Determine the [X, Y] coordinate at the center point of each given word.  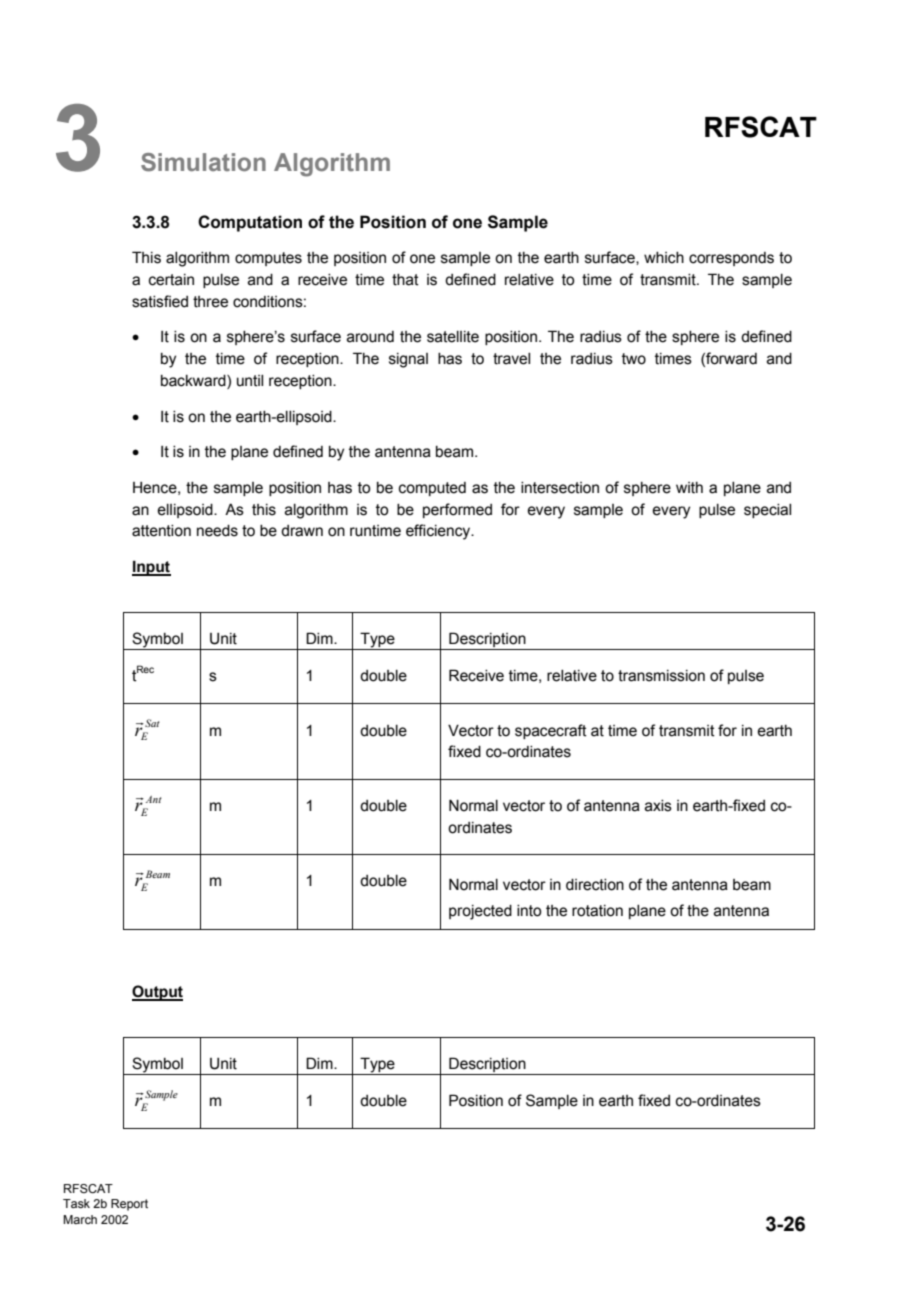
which [664, 258]
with [689, 488]
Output [157, 993]
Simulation [203, 162]
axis [658, 806]
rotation [597, 911]
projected [480, 912]
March [80, 1219]
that [405, 280]
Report [129, 1205]
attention [161, 531]
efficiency [439, 532]
